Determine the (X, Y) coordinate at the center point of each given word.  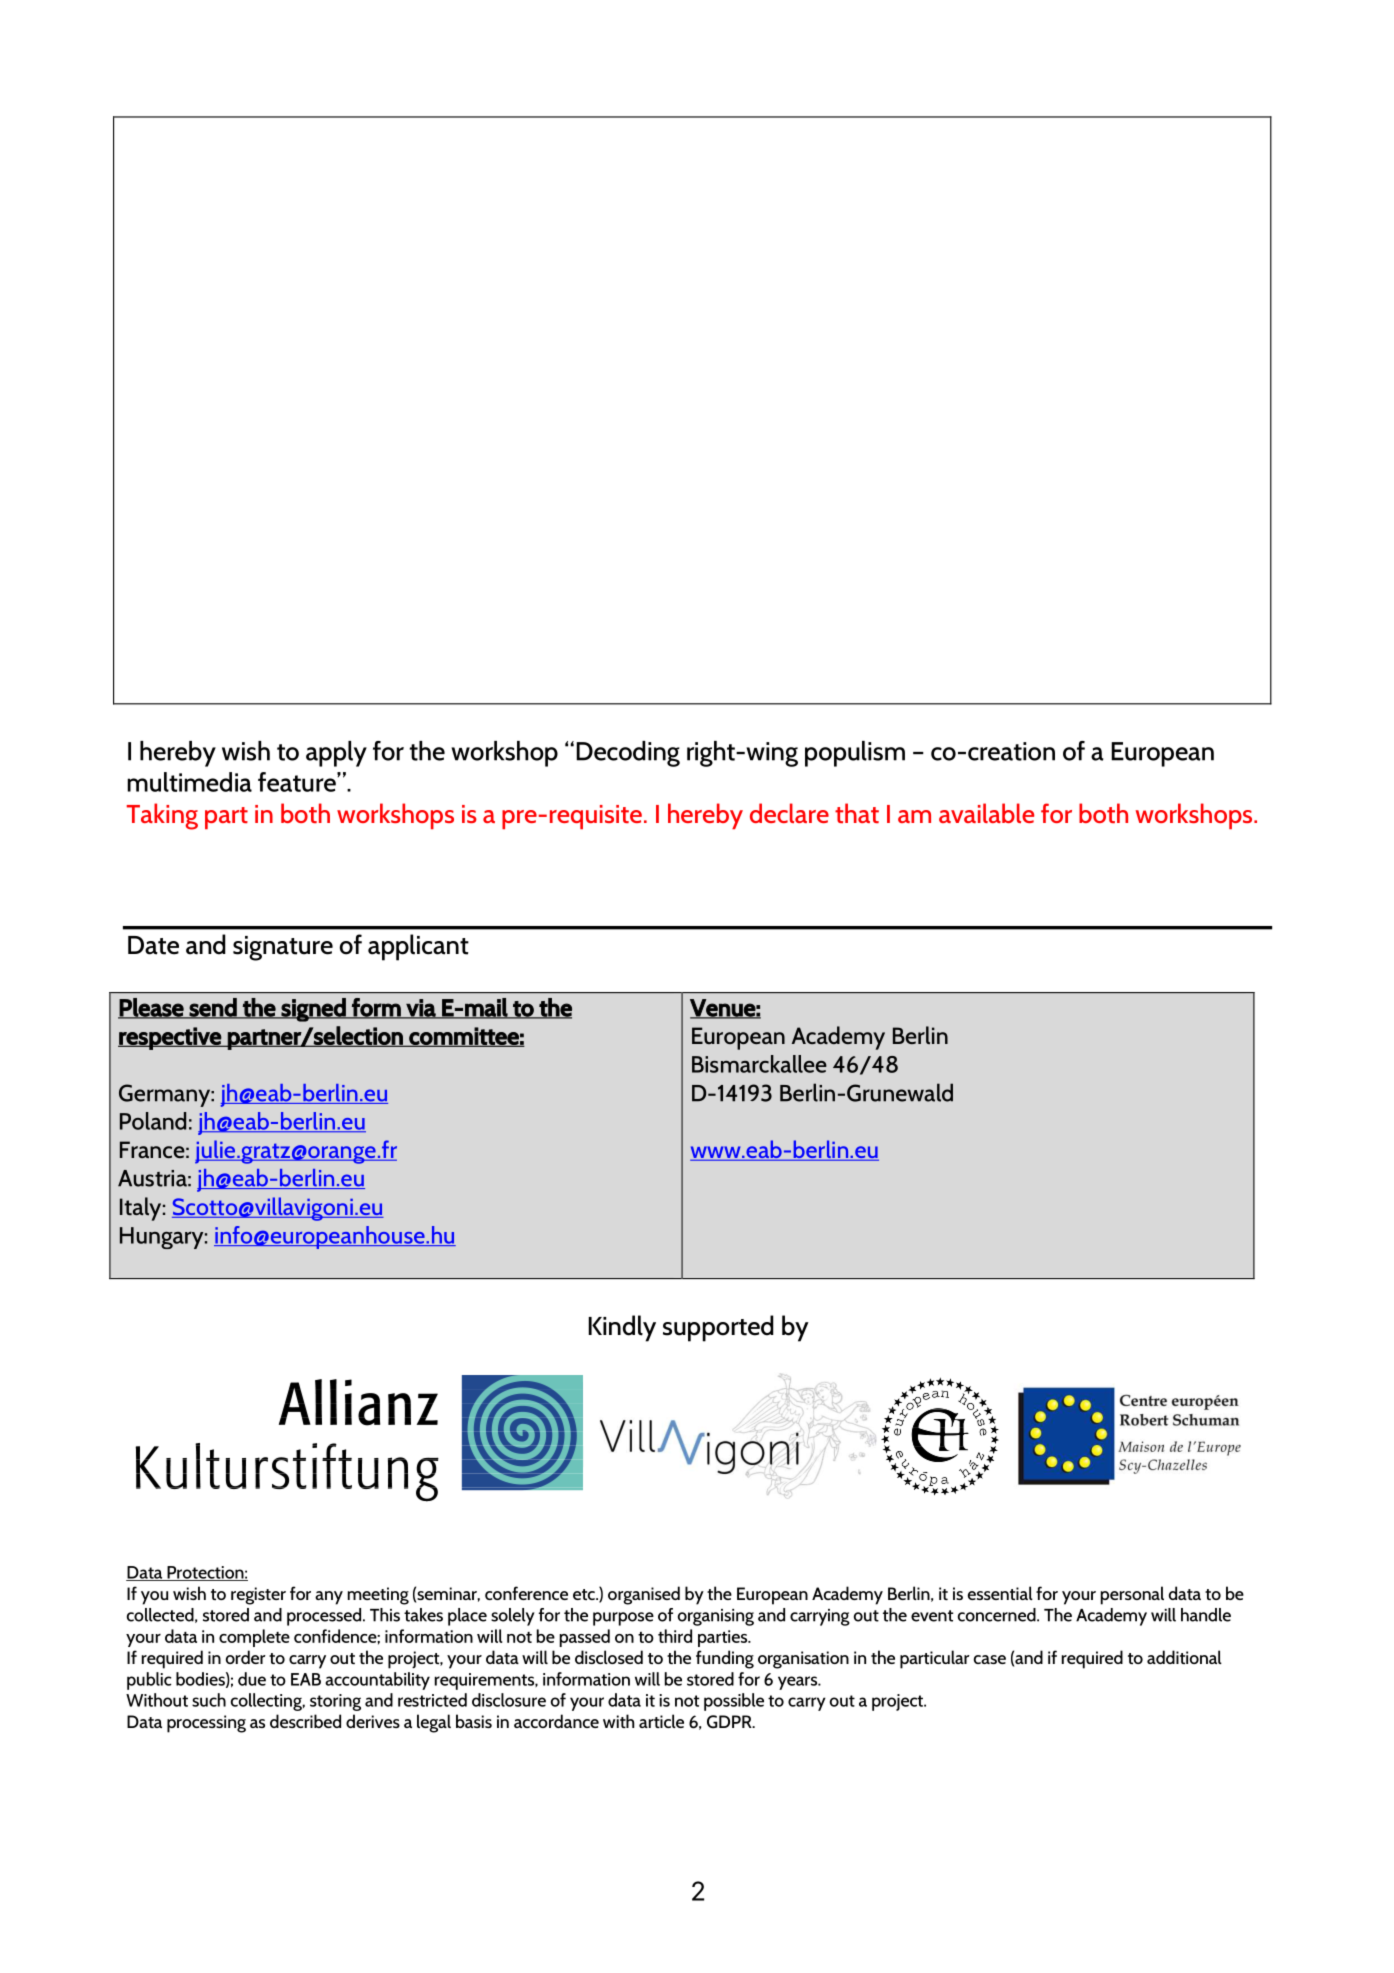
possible (734, 1702)
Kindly (622, 1328)
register (258, 1596)
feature (298, 782)
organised (644, 1595)
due (252, 1679)
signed (313, 1010)
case (990, 1659)
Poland (153, 1121)
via (421, 1009)
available (986, 813)
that (857, 813)
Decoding (628, 754)
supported (718, 1328)
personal (1132, 1595)
